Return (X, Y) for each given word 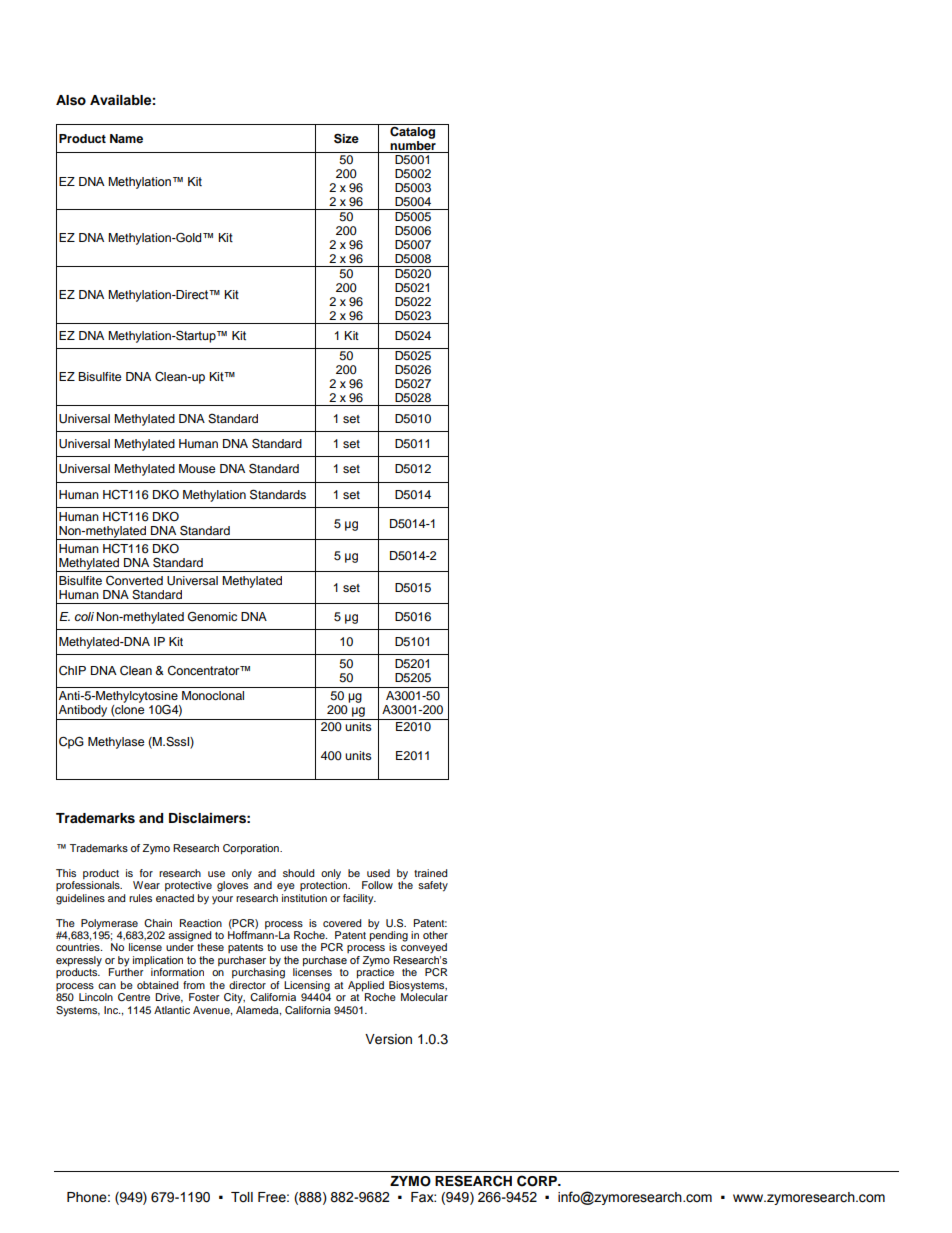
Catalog (413, 131)
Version (388, 1039)
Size (346, 138)
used (378, 873)
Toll (242, 1197)
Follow (377, 885)
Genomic (212, 616)
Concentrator (205, 671)
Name (126, 138)
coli (84, 616)
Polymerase (109, 924)
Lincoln (96, 997)
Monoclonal (213, 695)
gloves (232, 885)
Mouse (197, 468)
